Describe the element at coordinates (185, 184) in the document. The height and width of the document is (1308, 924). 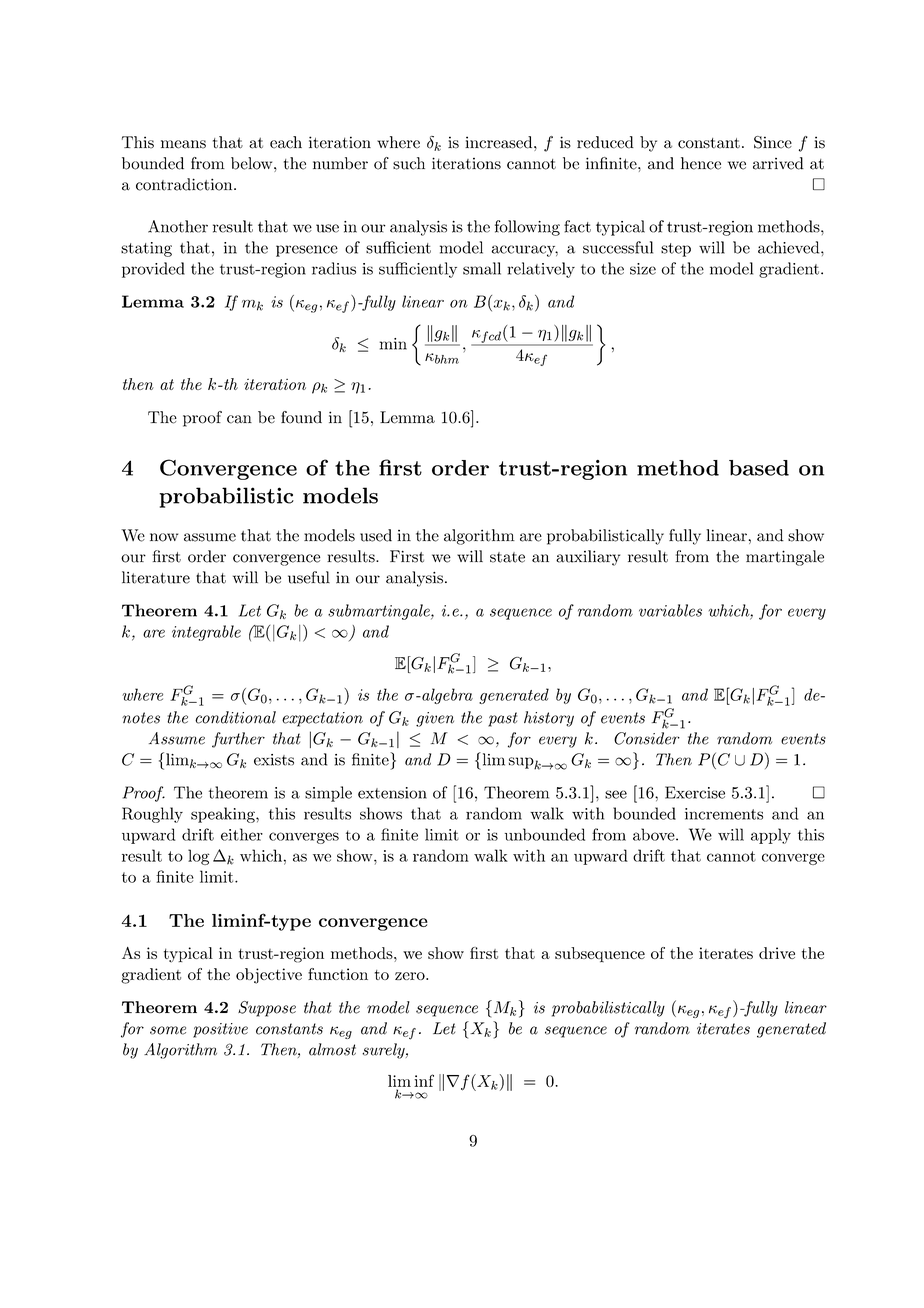
I see `contradiction` at that location.
